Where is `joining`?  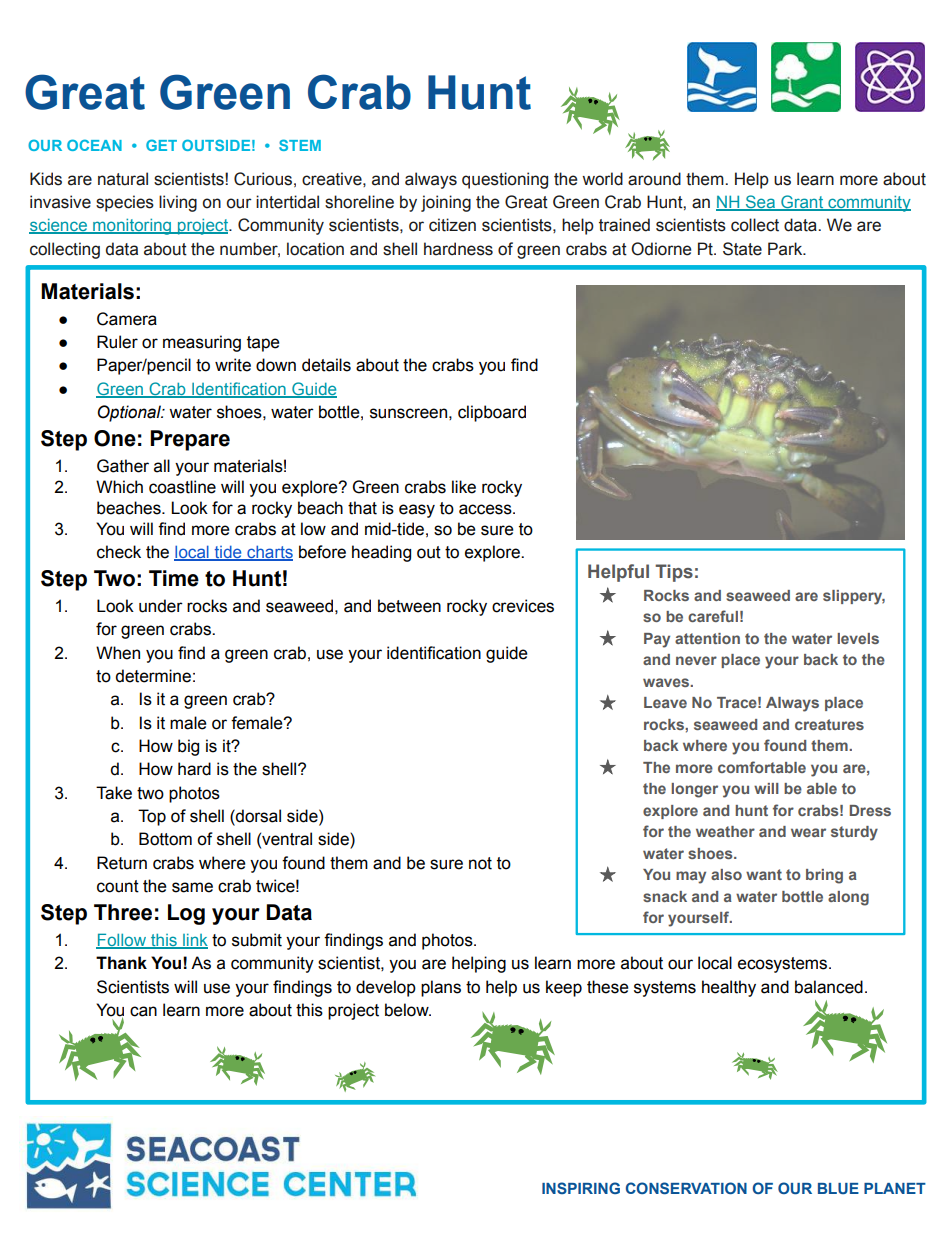 joining is located at coordinates (446, 203).
